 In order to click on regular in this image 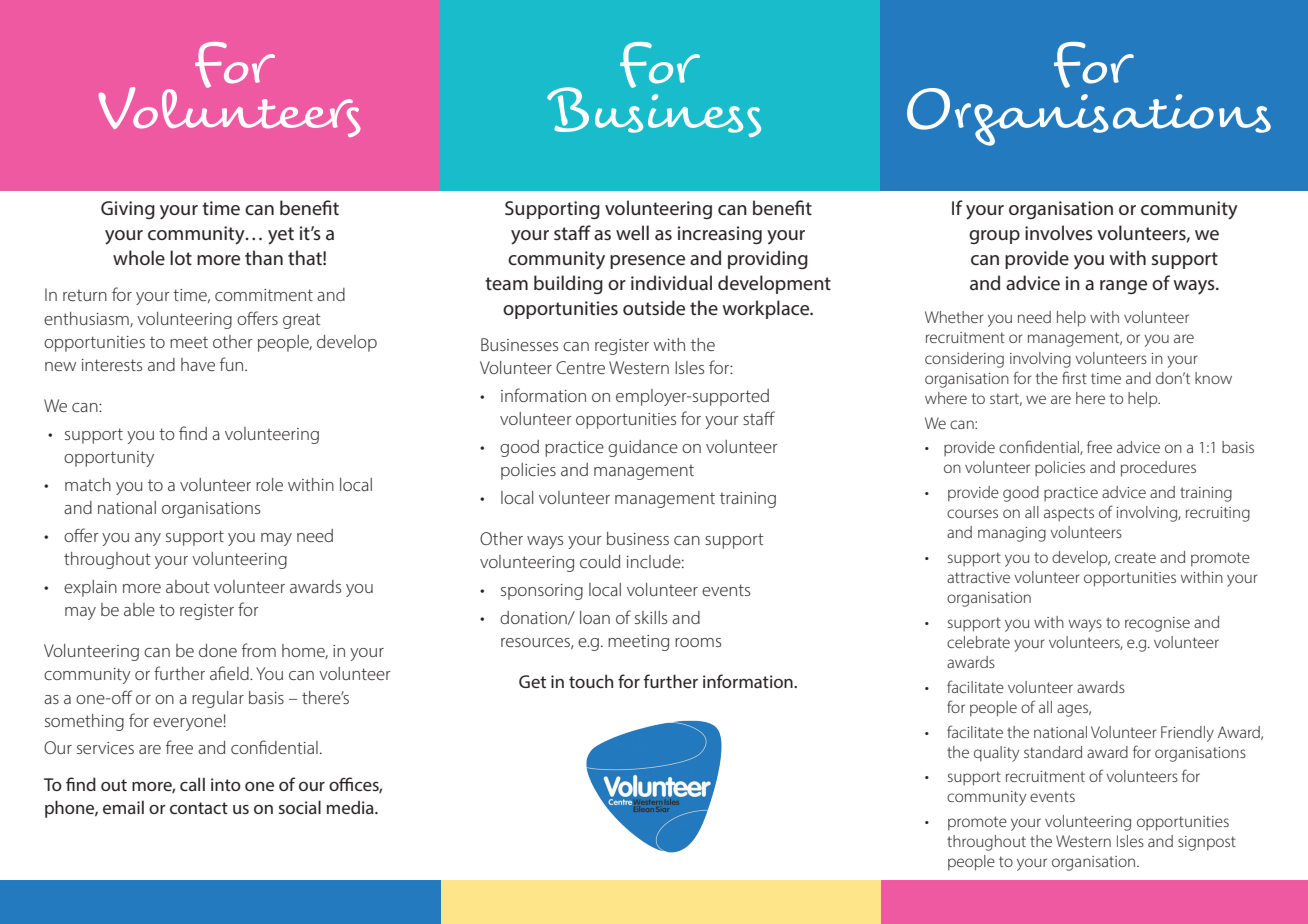, I will do `click(218, 699)`.
